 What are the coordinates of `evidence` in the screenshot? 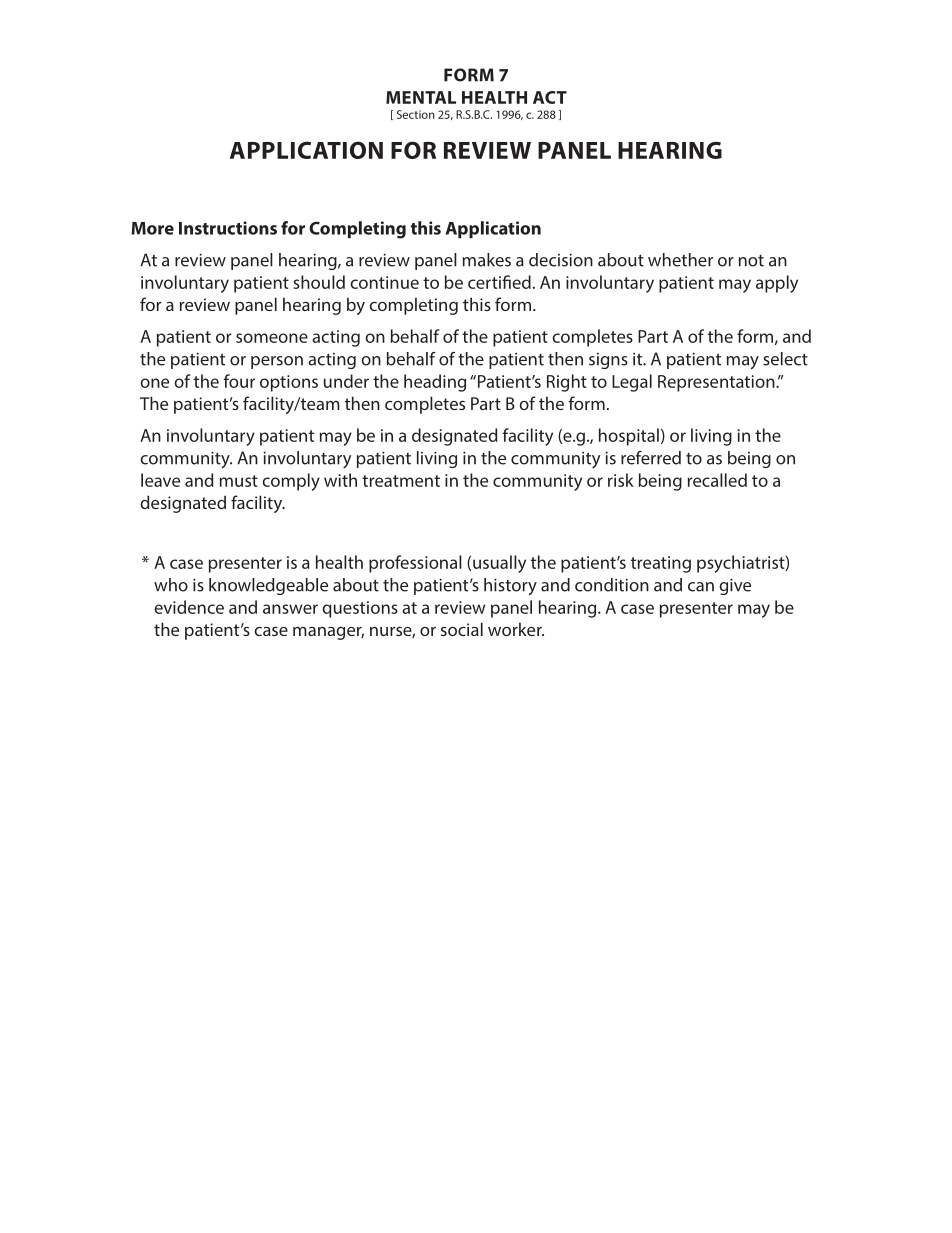 It's located at (189, 607).
